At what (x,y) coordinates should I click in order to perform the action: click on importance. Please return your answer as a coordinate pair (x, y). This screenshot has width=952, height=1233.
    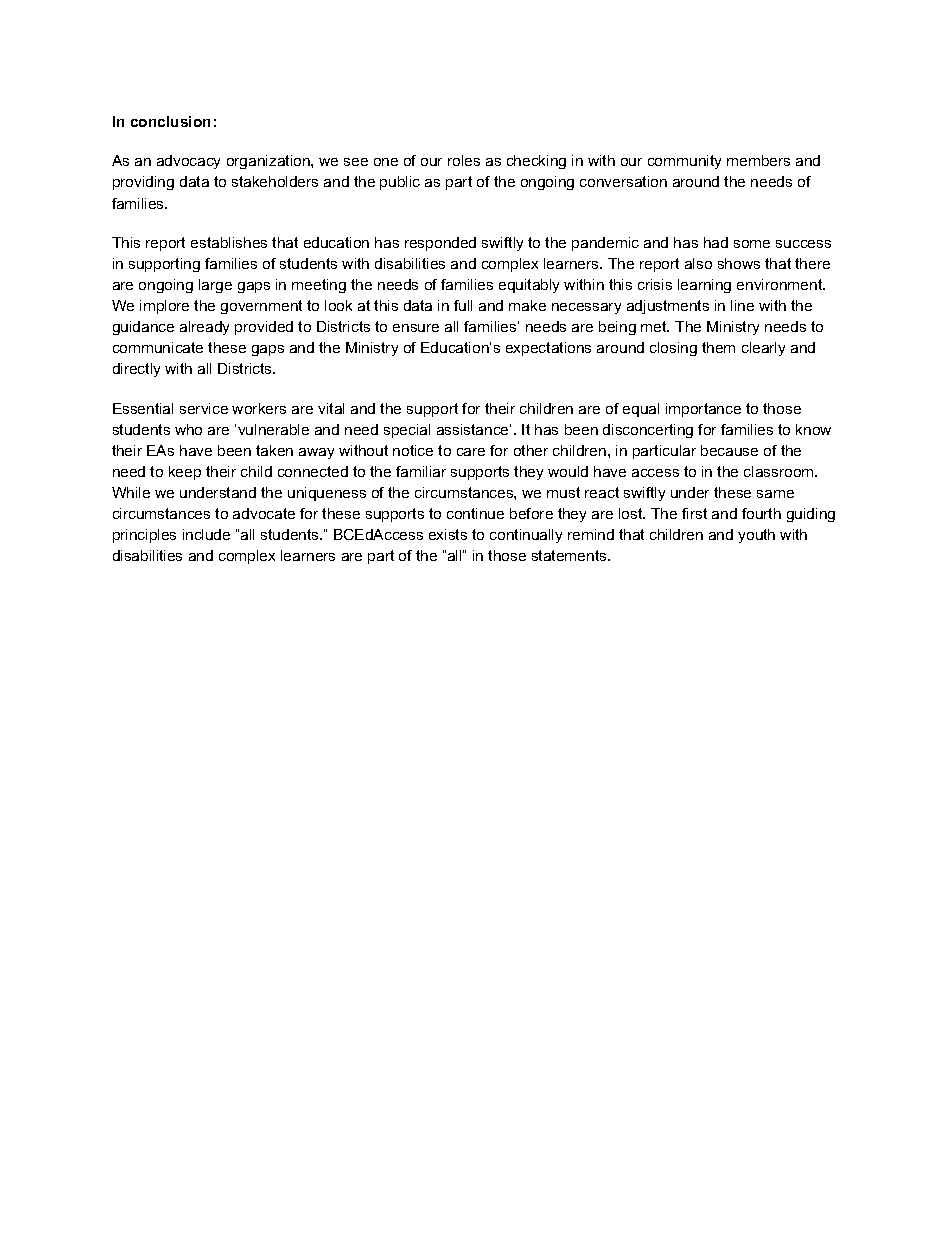
    Looking at the image, I should click on (703, 410).
